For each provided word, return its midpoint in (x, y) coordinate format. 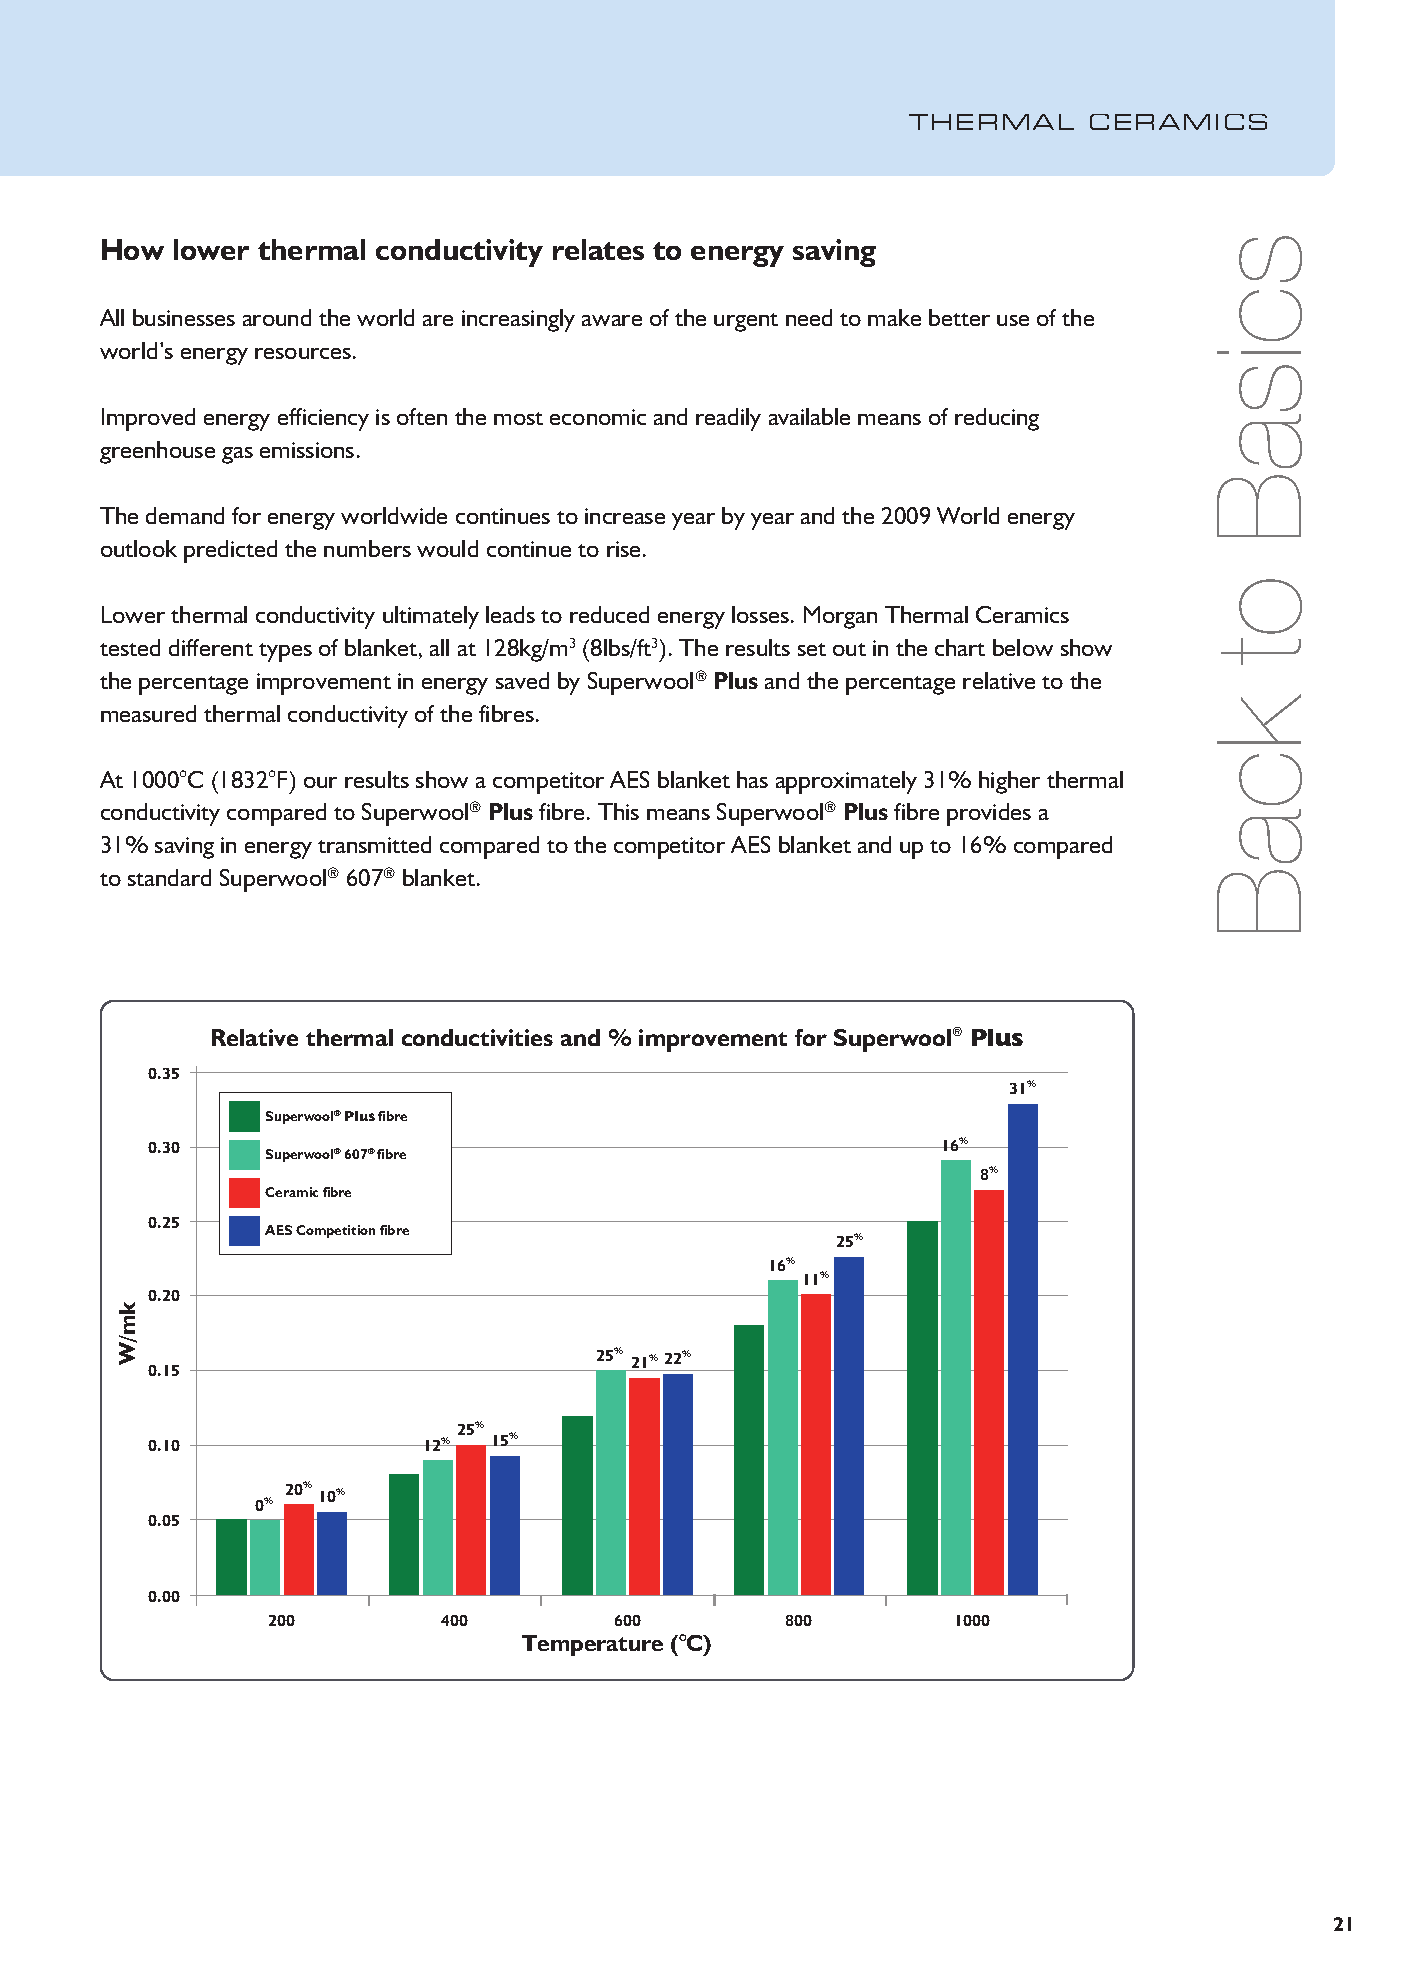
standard (169, 877)
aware (612, 320)
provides (989, 814)
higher (1009, 782)
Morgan (840, 617)
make (894, 317)
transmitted (374, 844)
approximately (846, 782)
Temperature (592, 1645)
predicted (230, 551)
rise (625, 549)
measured (148, 713)
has (752, 779)
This (618, 811)
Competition (335, 1231)
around (277, 317)
